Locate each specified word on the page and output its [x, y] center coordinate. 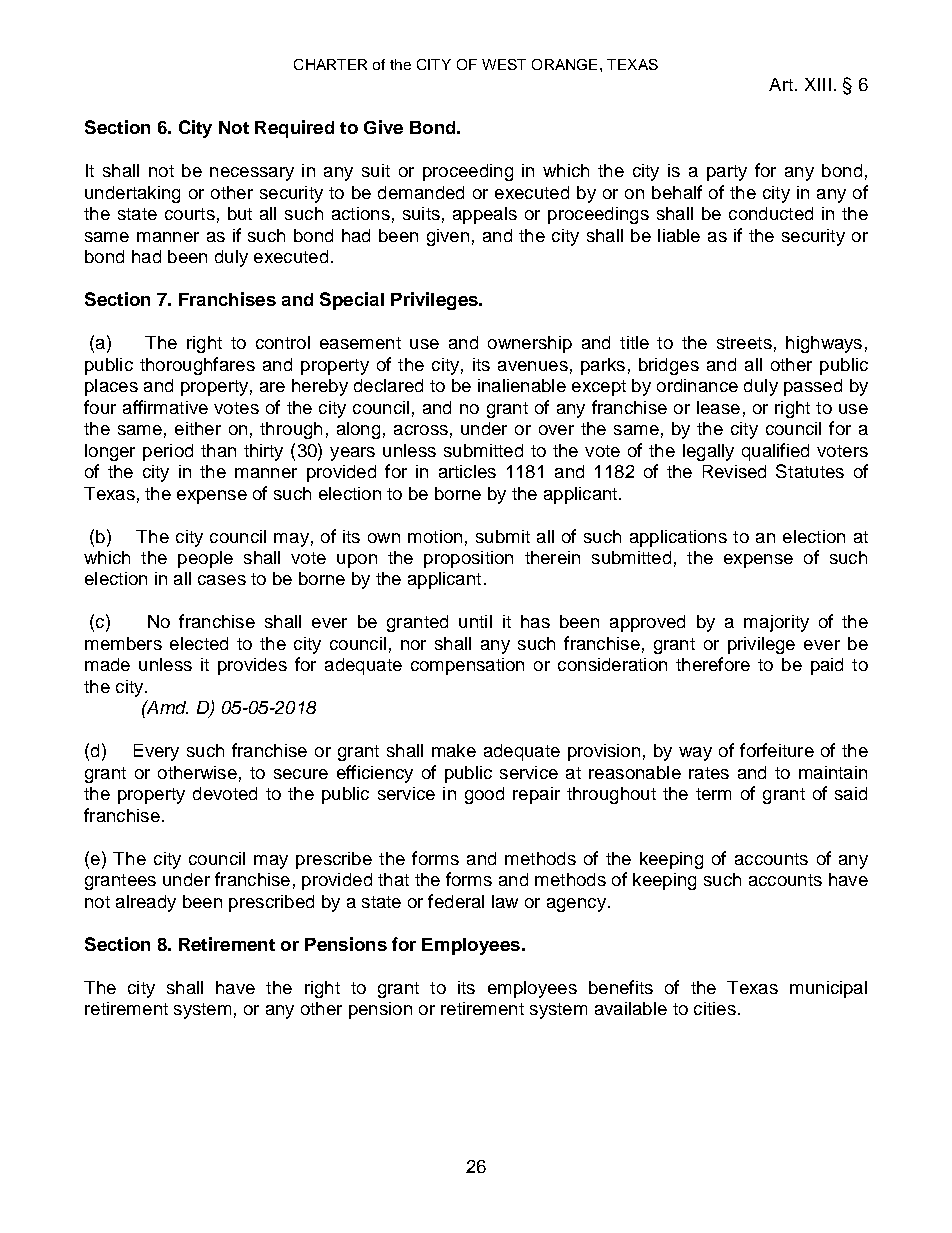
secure [301, 774]
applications [678, 538]
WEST [504, 64]
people [205, 559]
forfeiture [777, 750]
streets [744, 343]
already [146, 903]
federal [456, 901]
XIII [818, 84]
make [454, 750]
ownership [530, 344]
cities [715, 1008]
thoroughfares [197, 366]
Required [294, 129]
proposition [468, 559]
